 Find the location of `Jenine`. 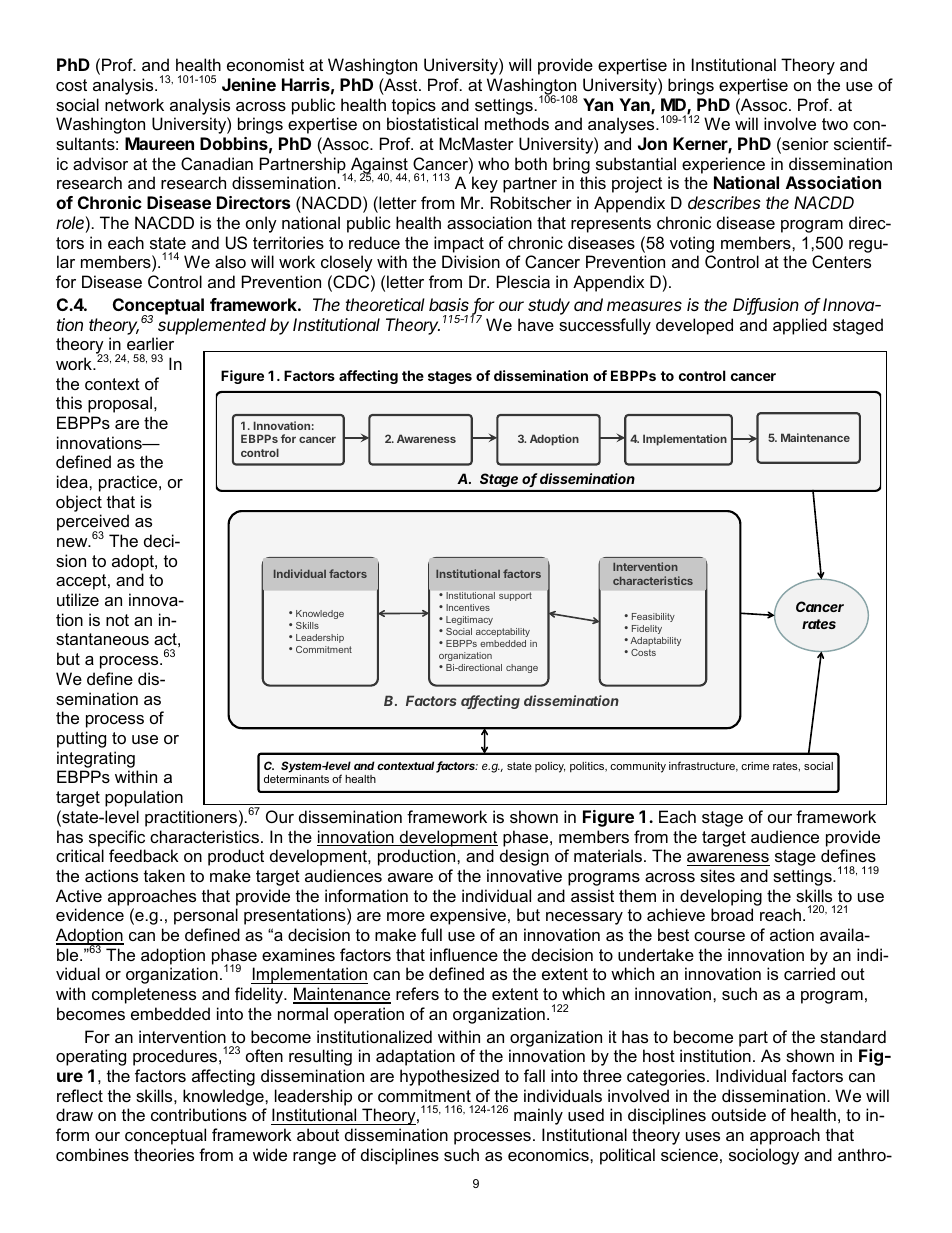

Jenine is located at coordinates (249, 84).
